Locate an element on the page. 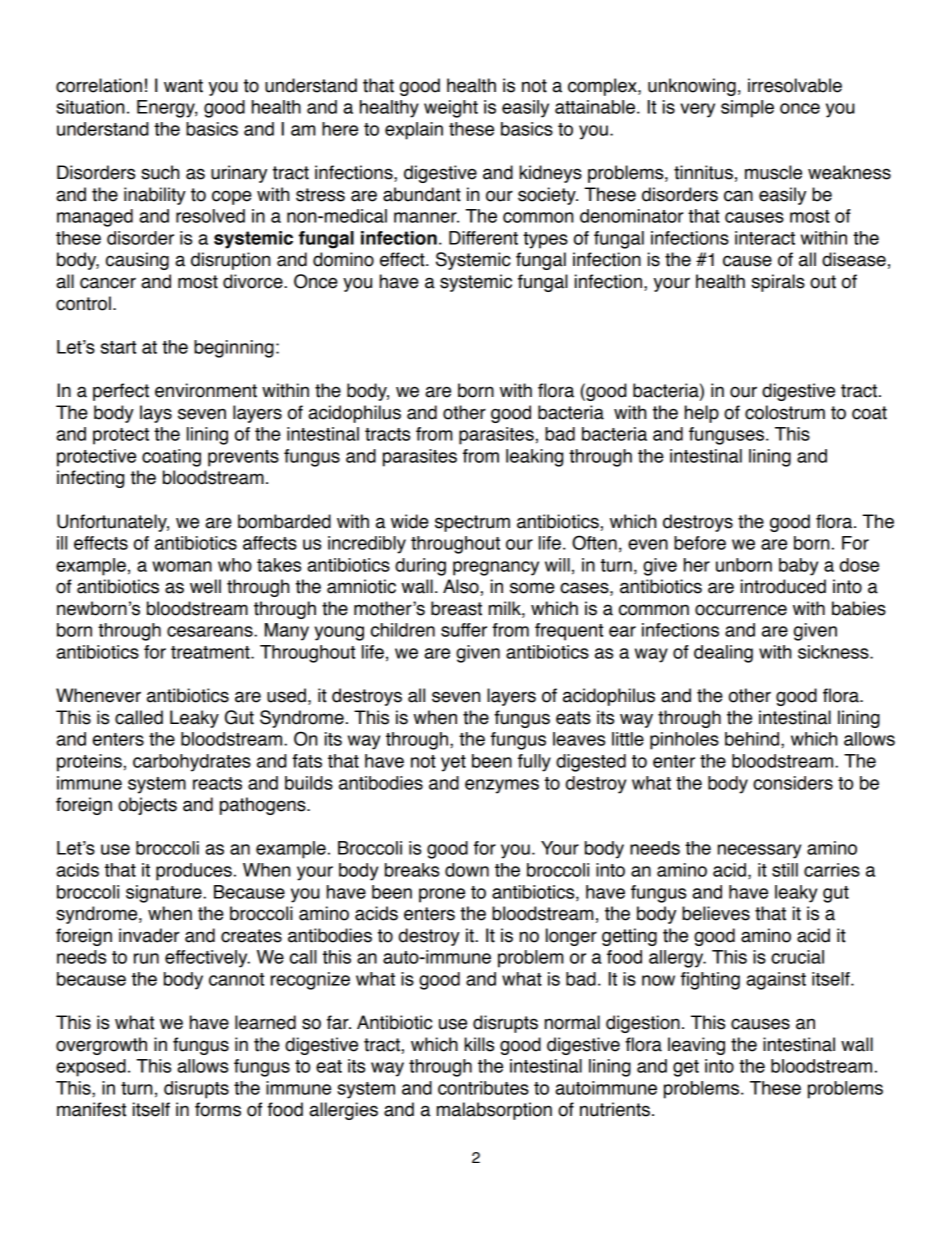  contributes is located at coordinates (483, 1088).
